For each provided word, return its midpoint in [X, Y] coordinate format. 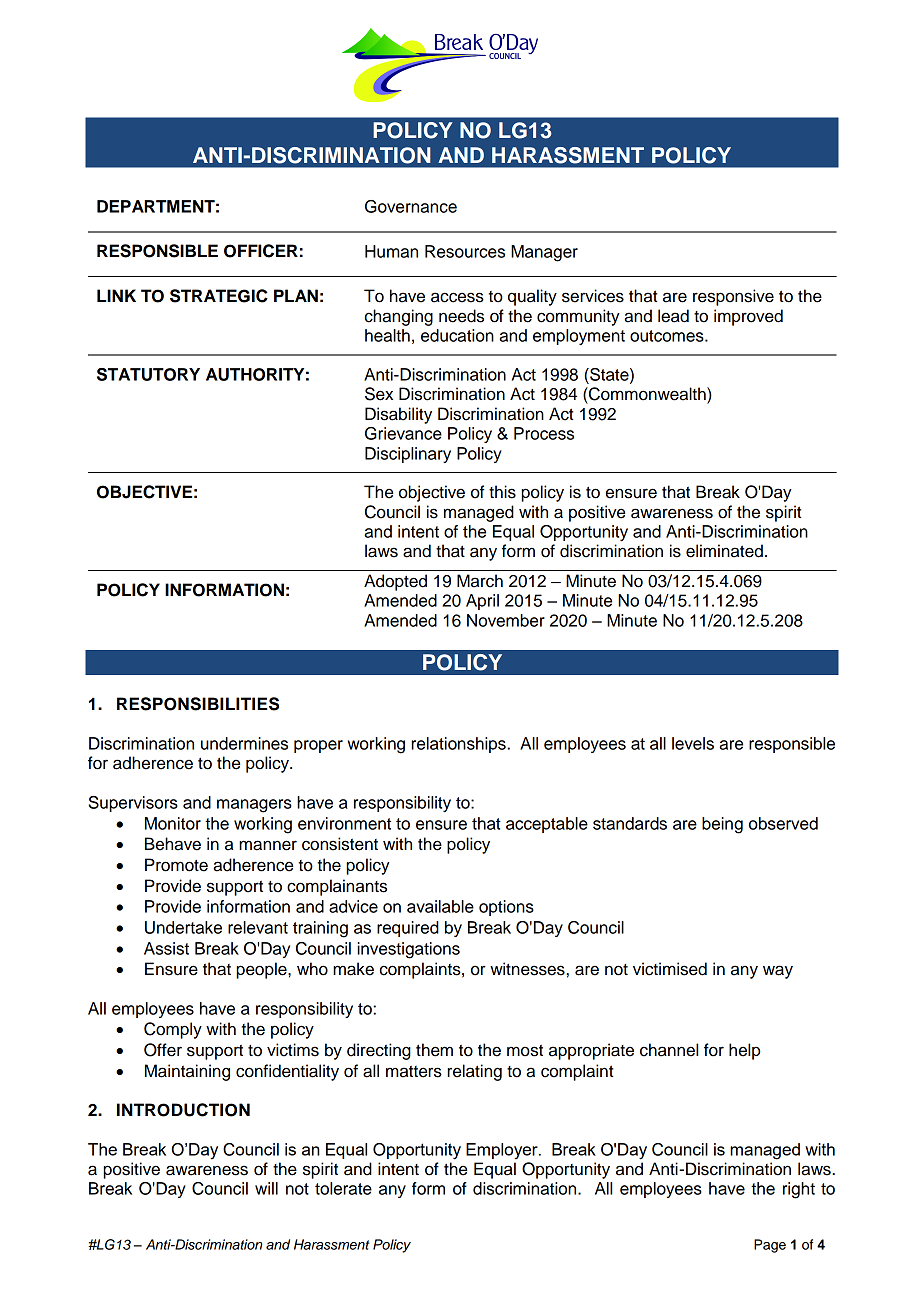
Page [770, 1246]
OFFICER [261, 251]
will [266, 1188]
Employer [503, 1151]
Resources [465, 251]
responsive [733, 297]
